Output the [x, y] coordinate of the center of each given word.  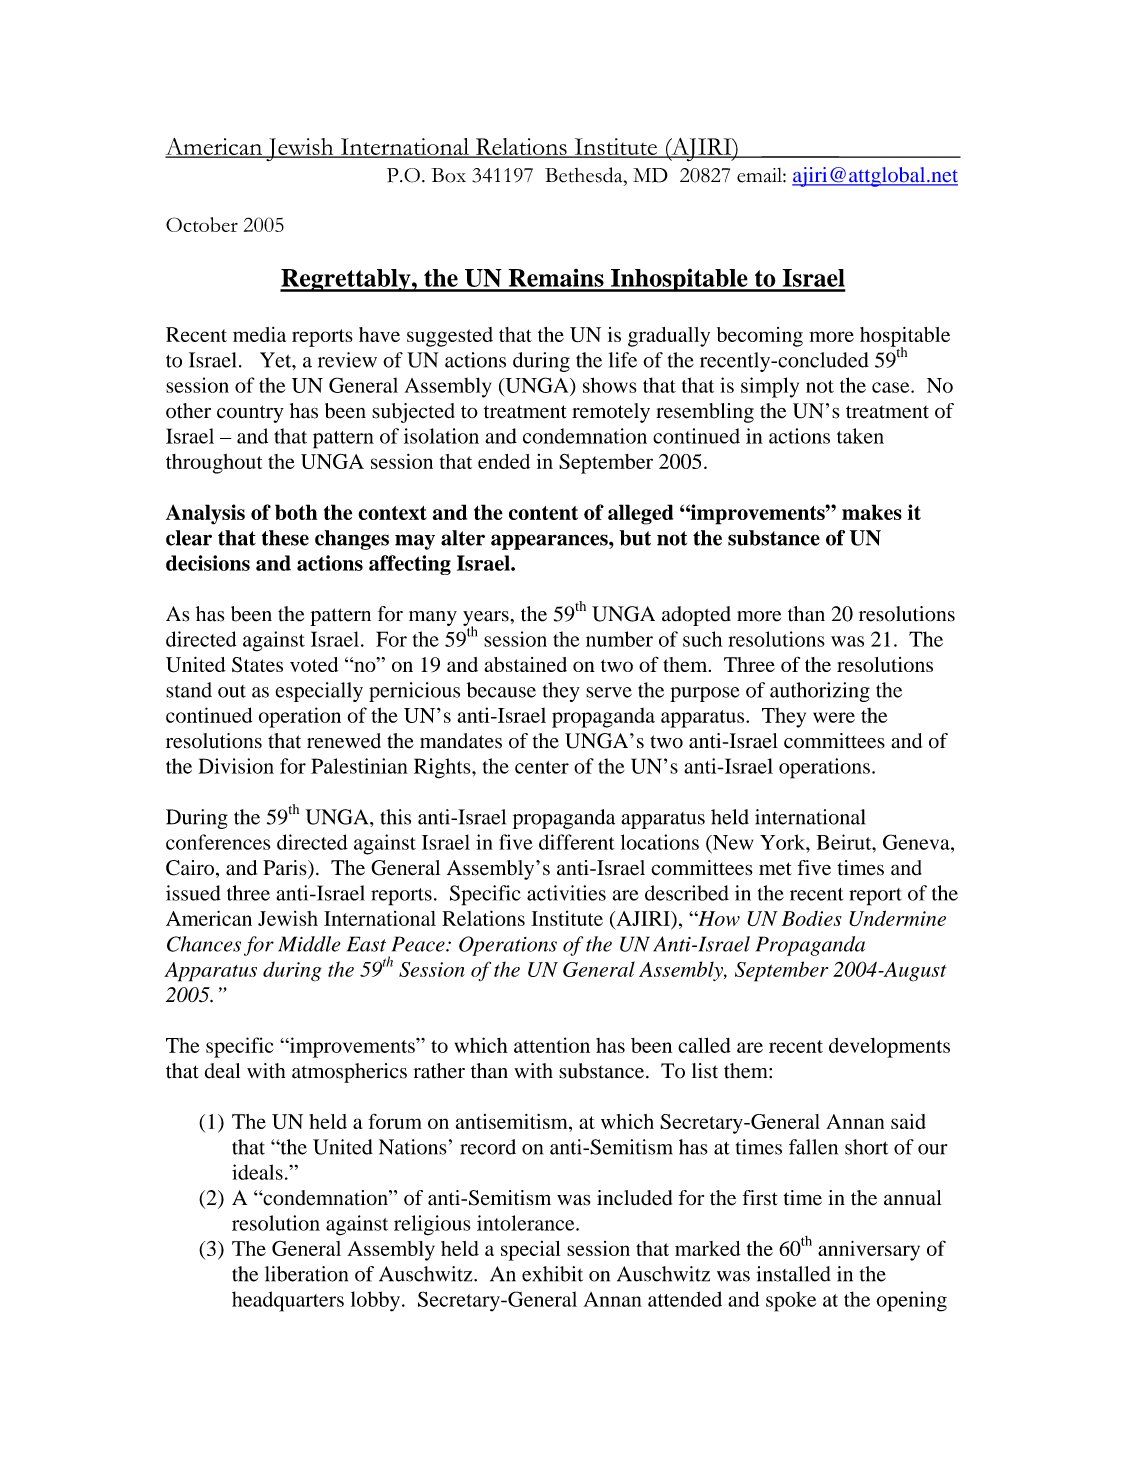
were [834, 717]
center [542, 767]
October [202, 224]
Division [236, 766]
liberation [306, 1274]
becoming [760, 337]
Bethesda [585, 175]
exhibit [552, 1274]
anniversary [869, 1250]
